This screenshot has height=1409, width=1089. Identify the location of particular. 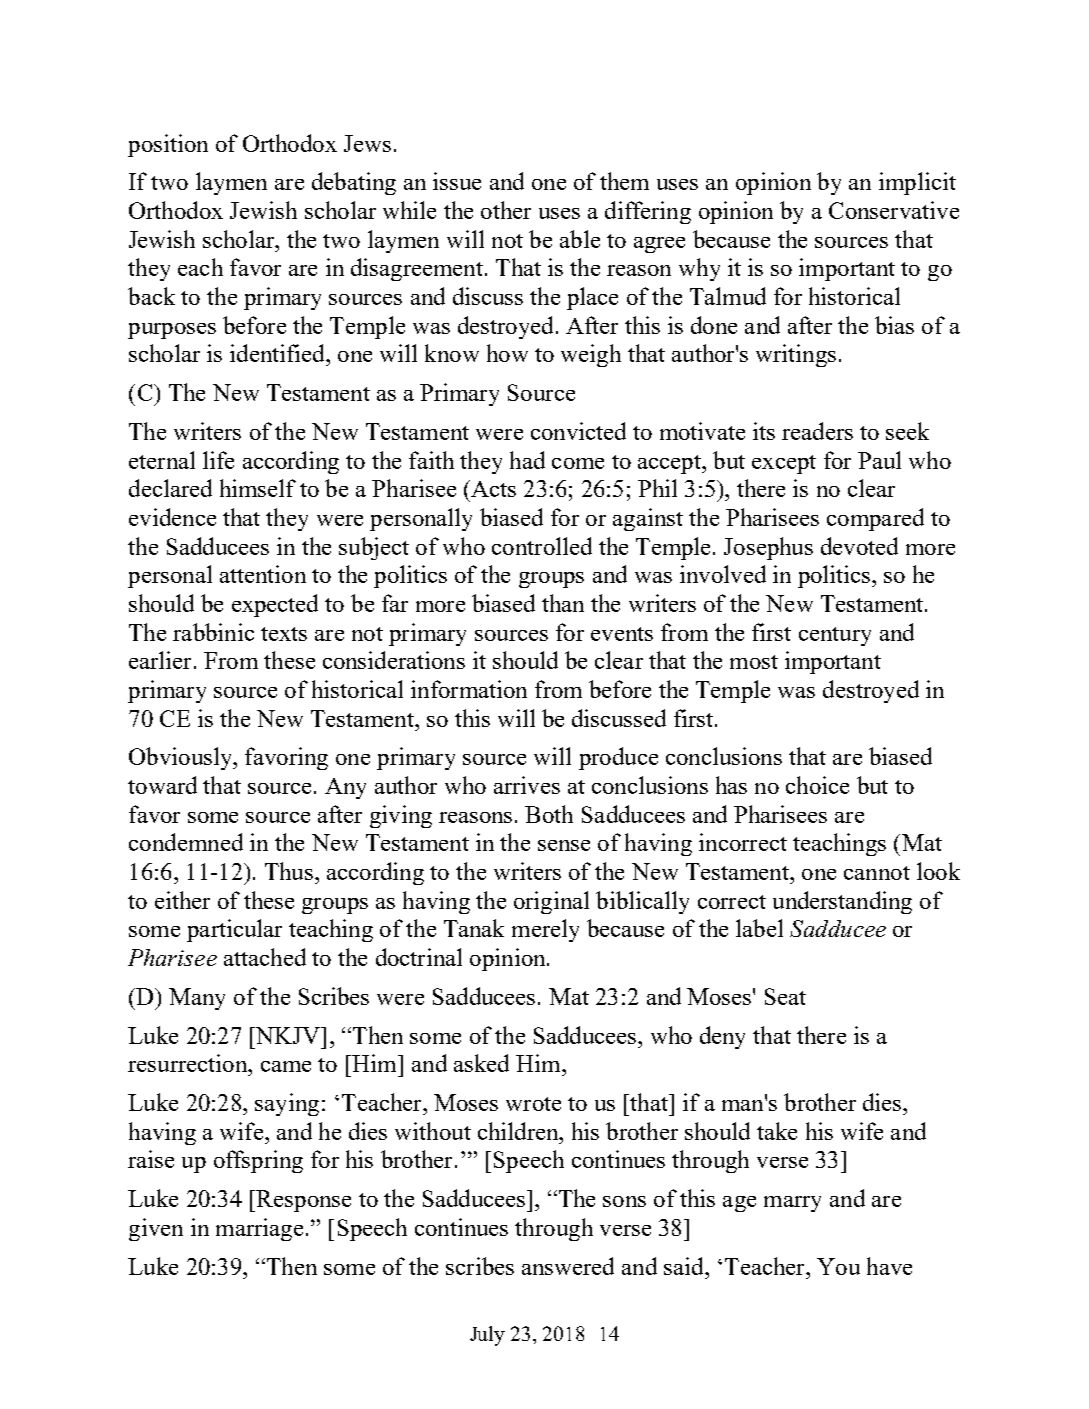
(234, 930).
